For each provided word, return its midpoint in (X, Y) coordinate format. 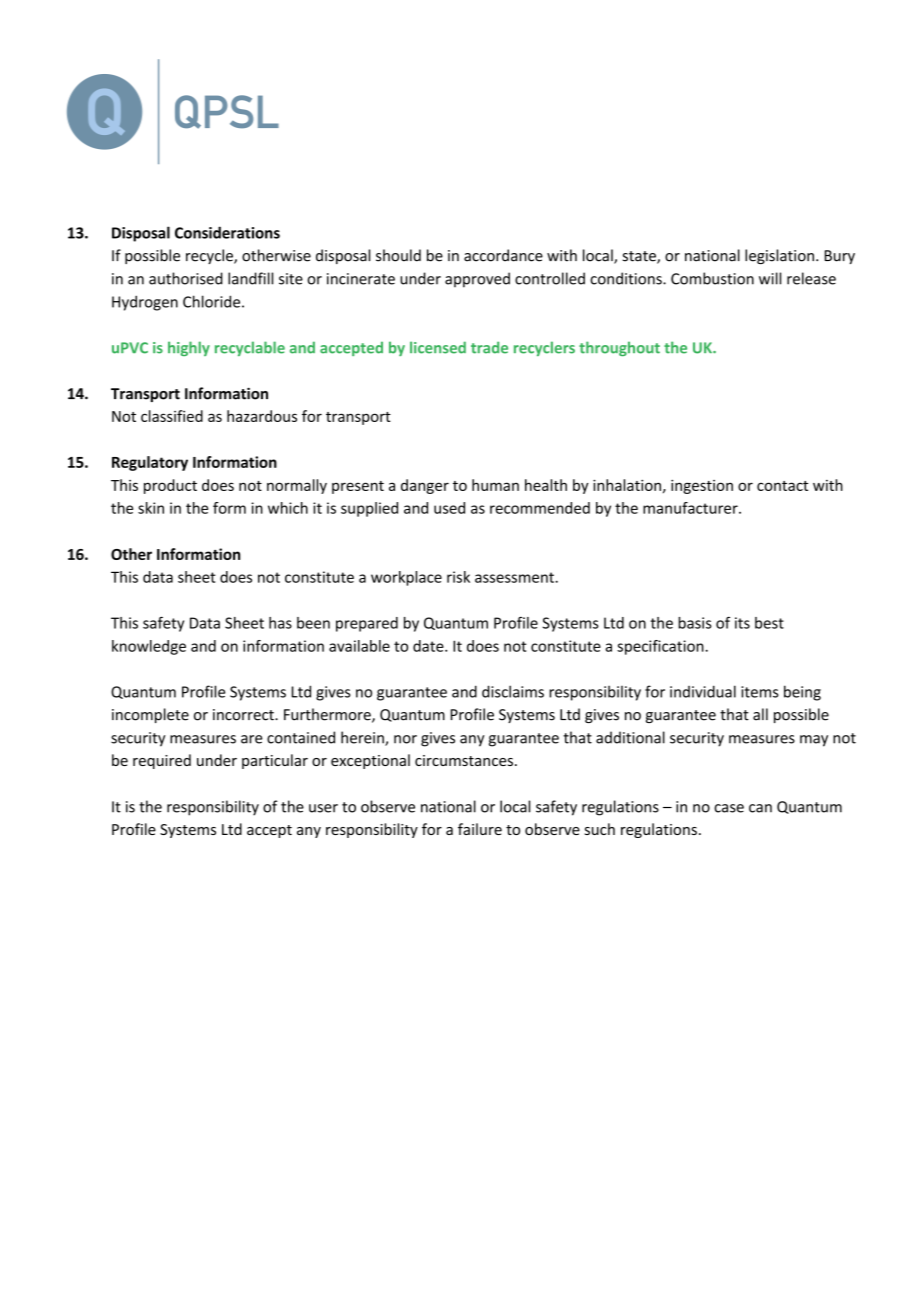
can (760, 808)
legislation (779, 256)
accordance (503, 255)
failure (480, 829)
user (323, 808)
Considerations (227, 232)
